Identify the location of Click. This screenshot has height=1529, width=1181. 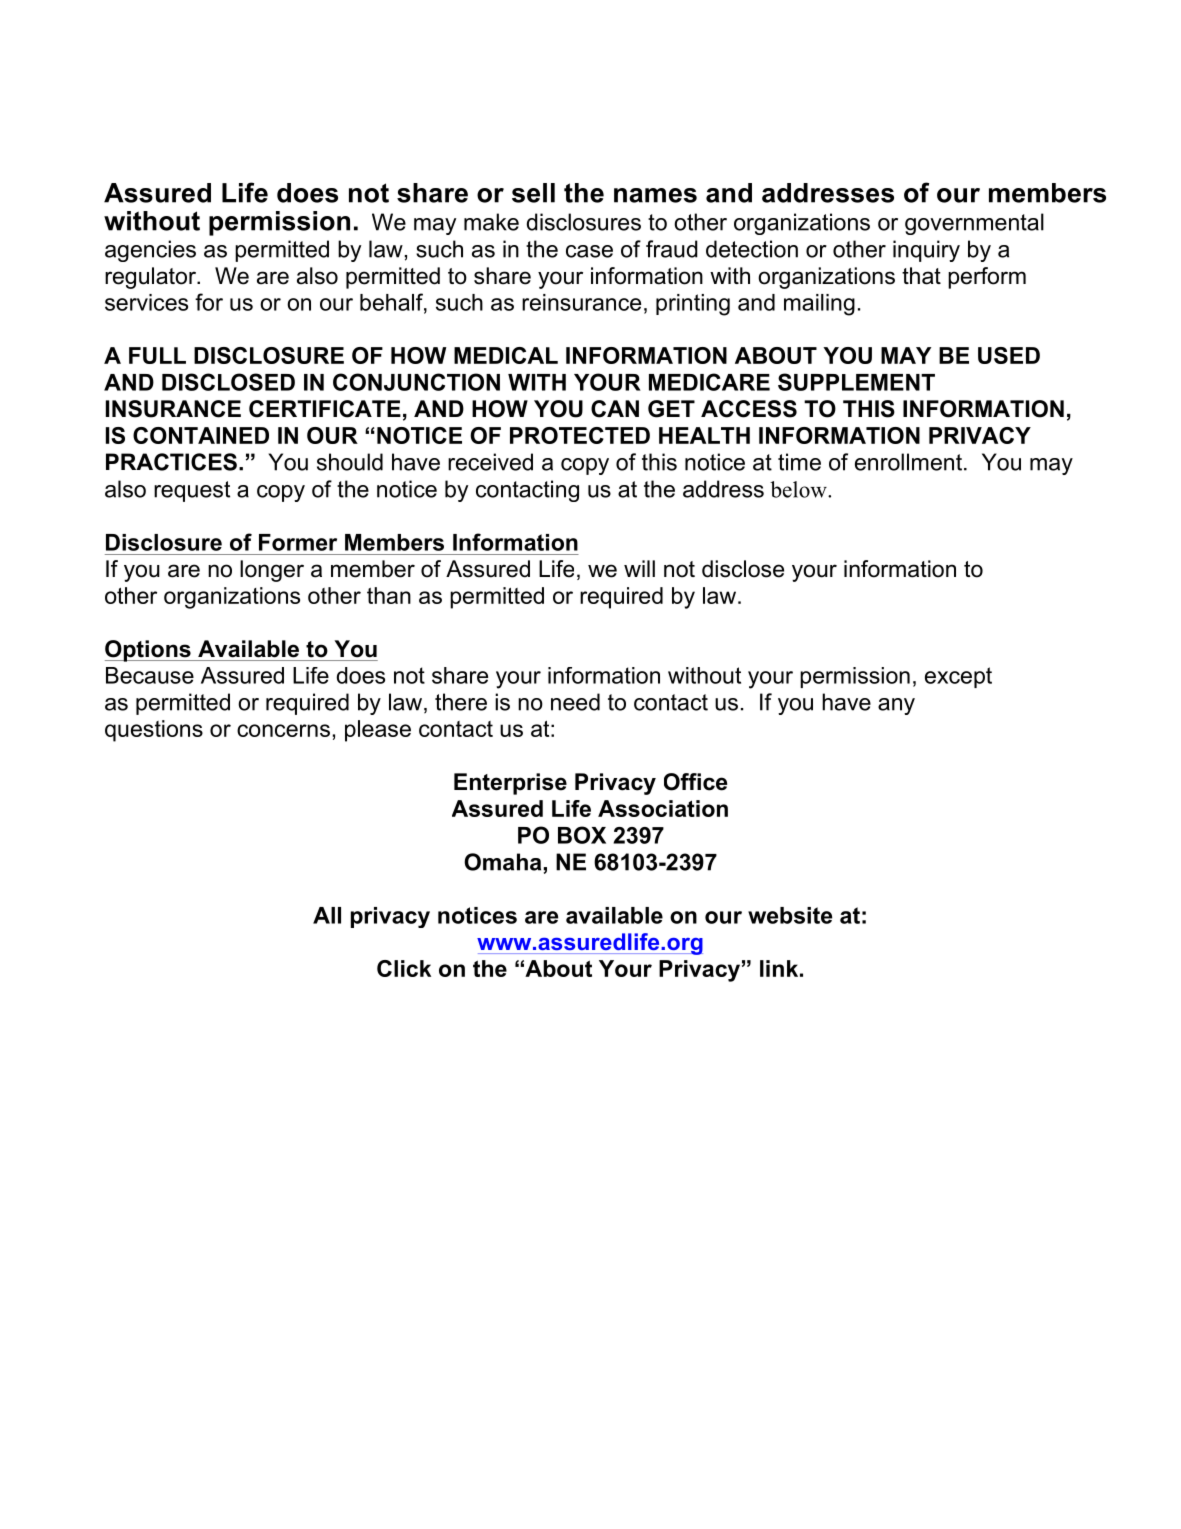
(404, 968).
